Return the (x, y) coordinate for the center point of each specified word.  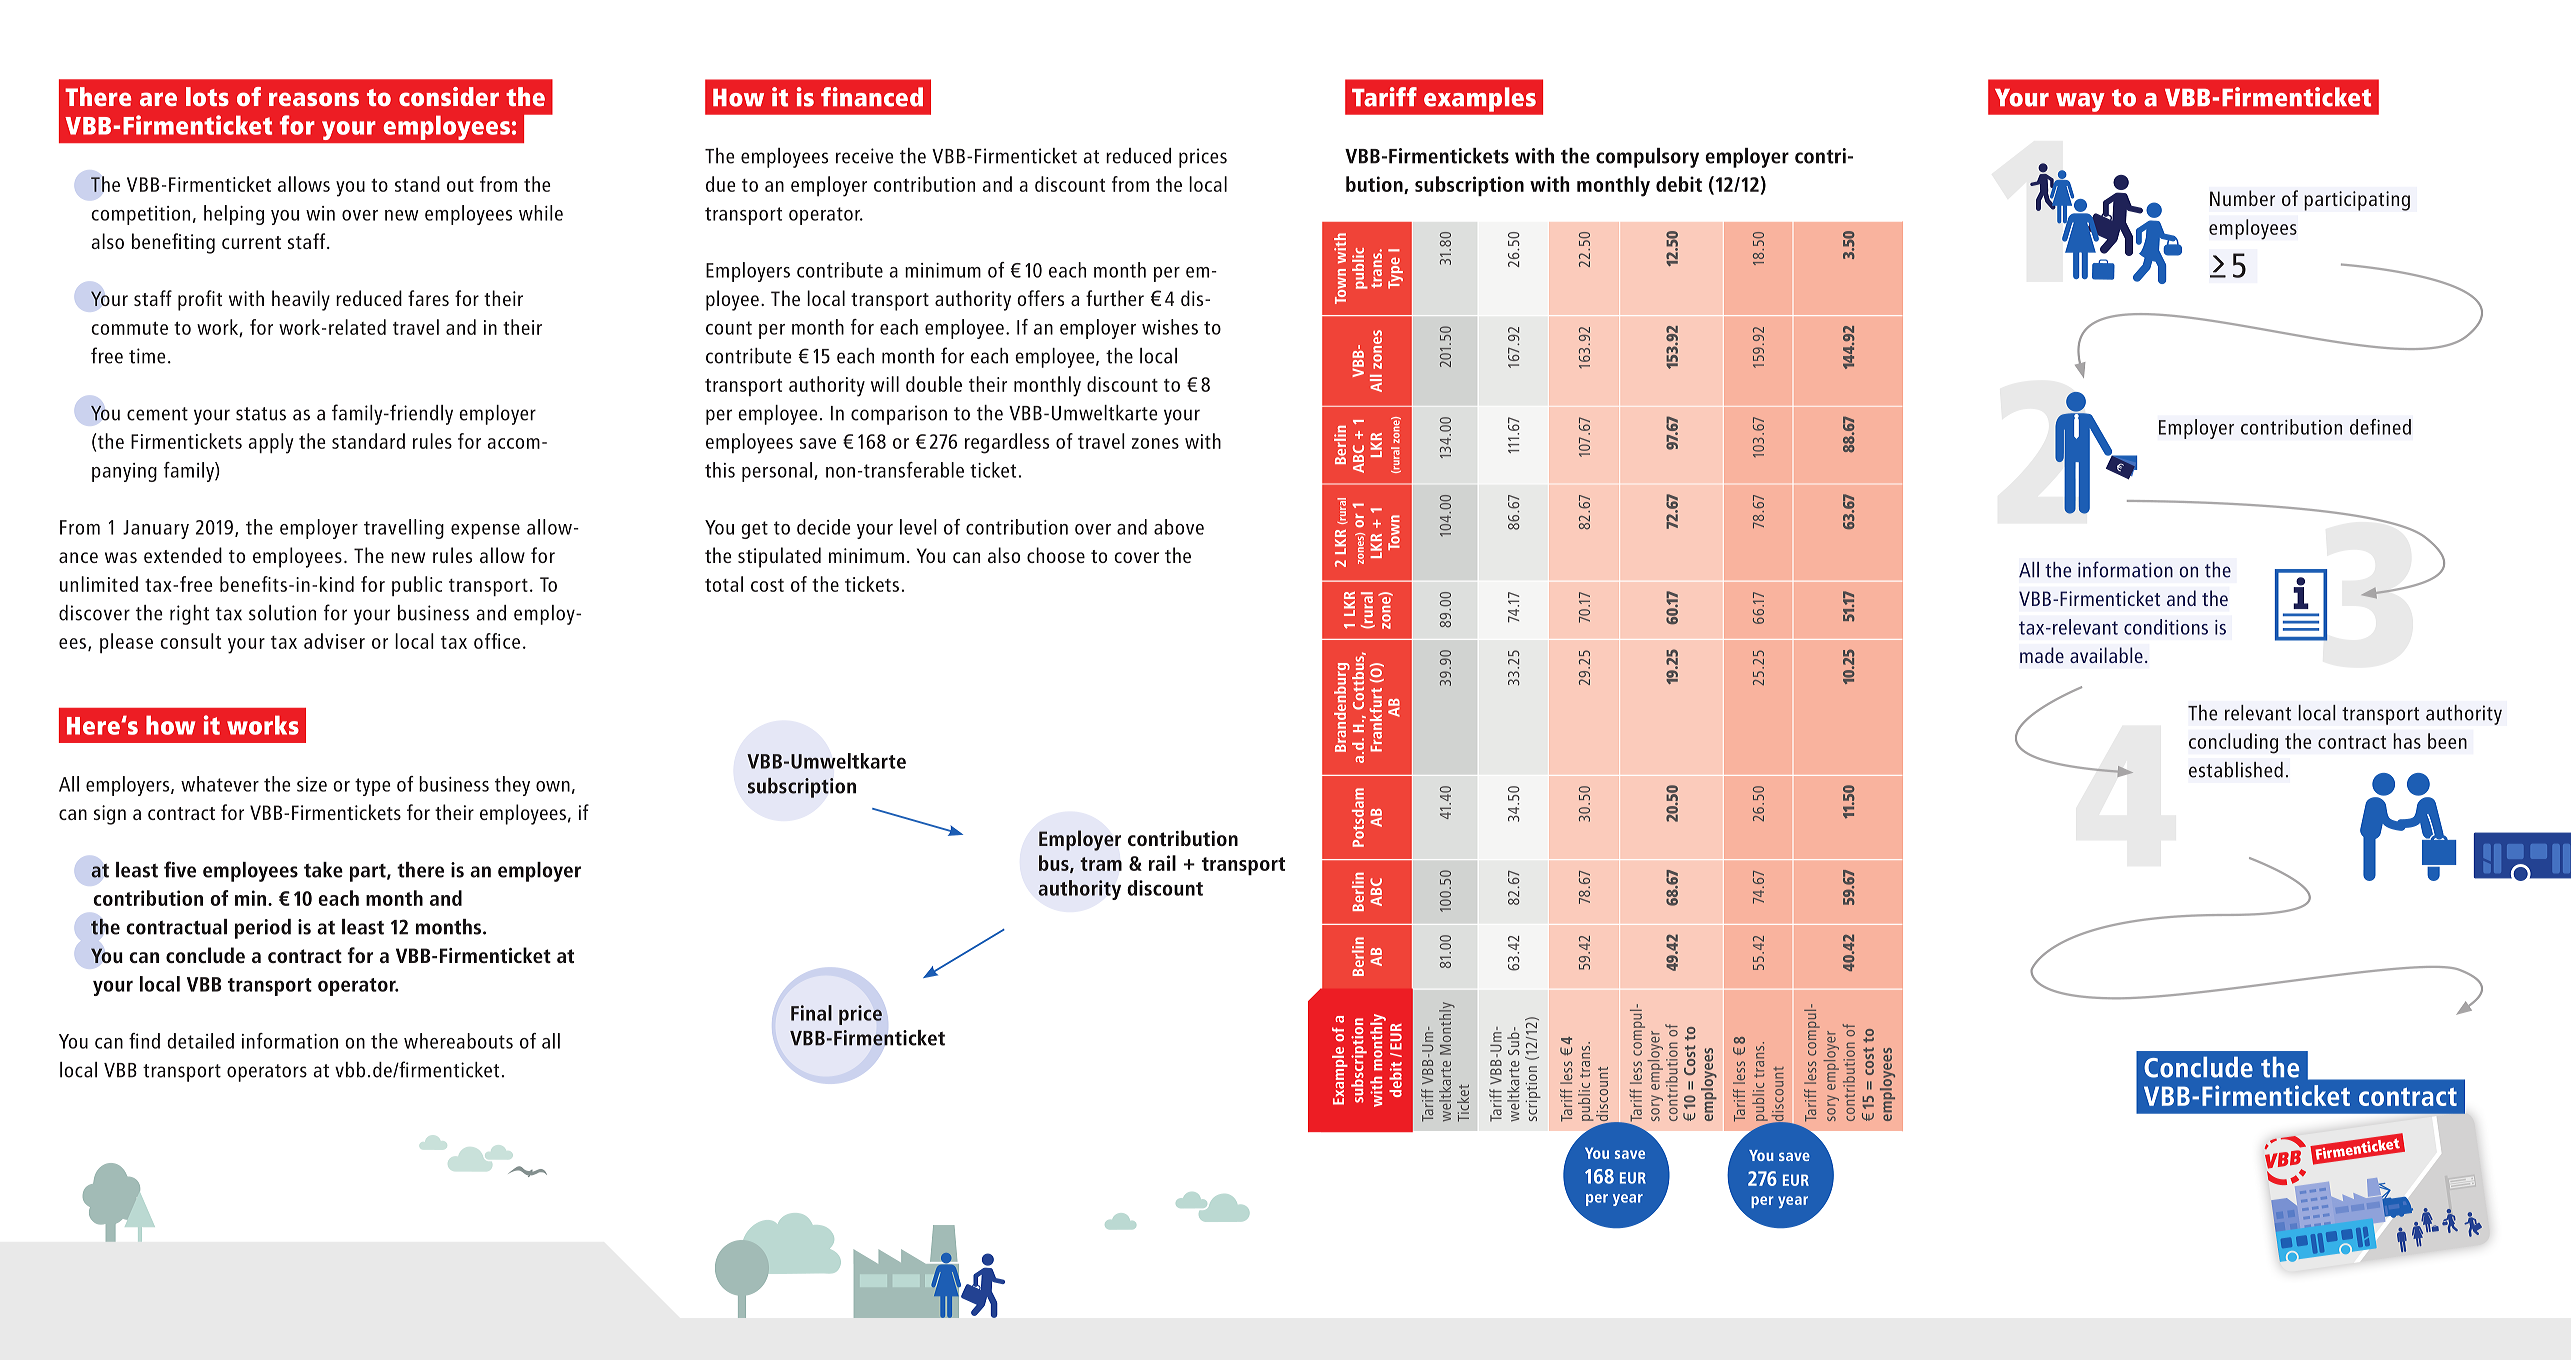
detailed (200, 1041)
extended (183, 555)
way (2080, 102)
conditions (2166, 627)
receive (864, 156)
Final (811, 1013)
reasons (314, 99)
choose (1056, 555)
